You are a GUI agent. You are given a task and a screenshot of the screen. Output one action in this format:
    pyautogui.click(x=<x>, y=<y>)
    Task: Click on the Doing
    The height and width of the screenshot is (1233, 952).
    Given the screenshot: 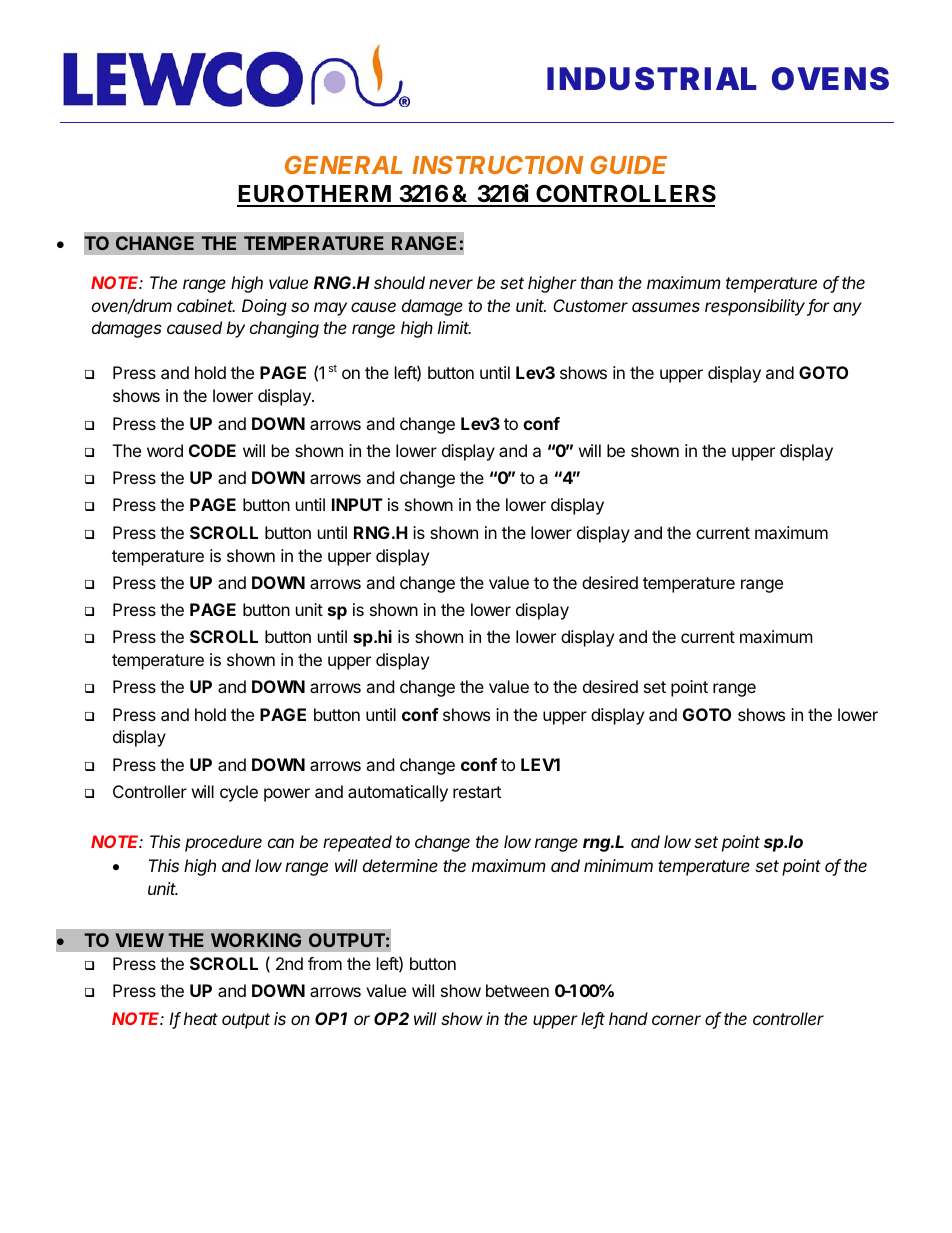 What is the action you would take?
    pyautogui.click(x=264, y=307)
